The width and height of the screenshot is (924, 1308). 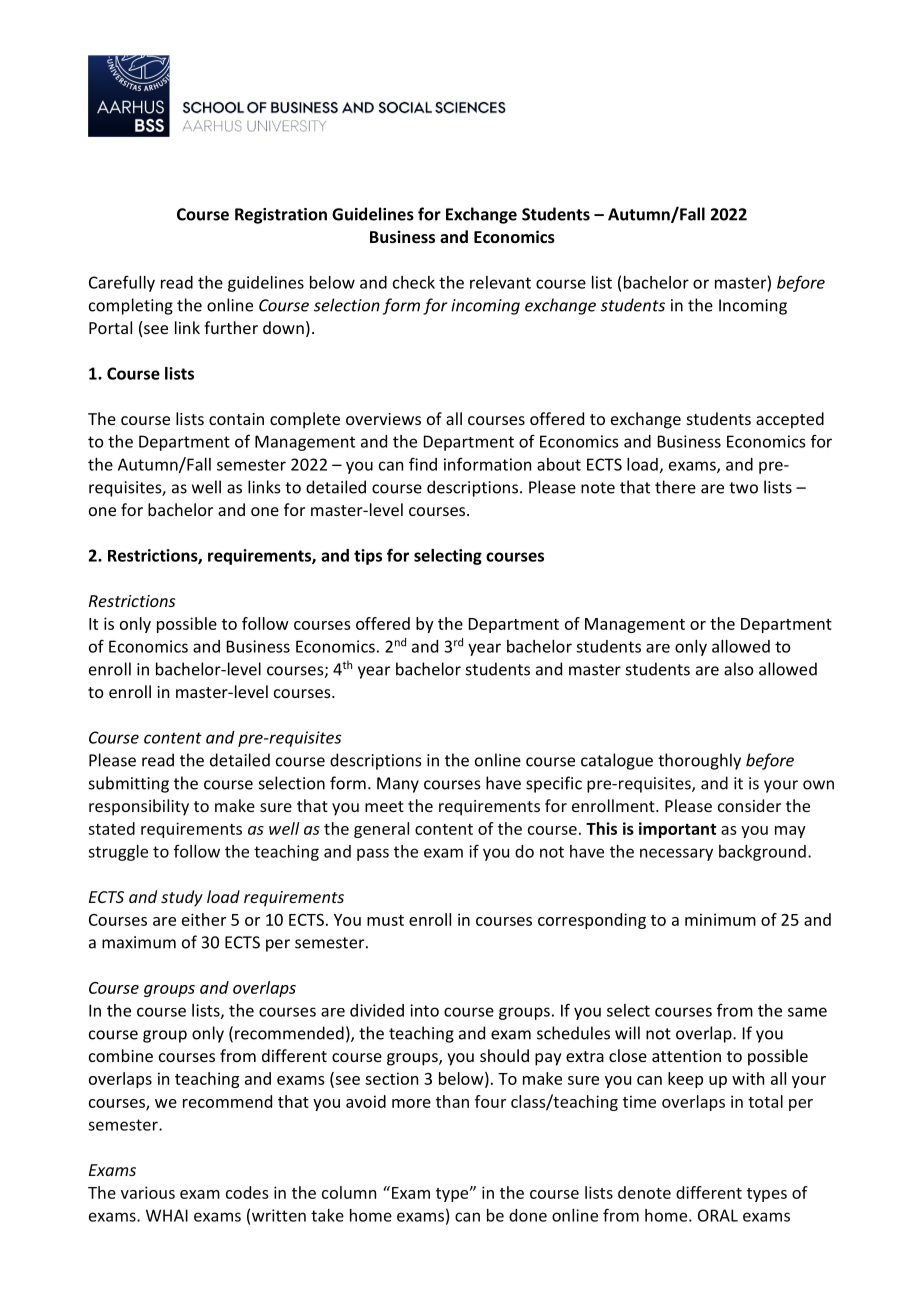 What do you see at coordinates (122, 284) in the screenshot?
I see `Carefully` at bounding box center [122, 284].
